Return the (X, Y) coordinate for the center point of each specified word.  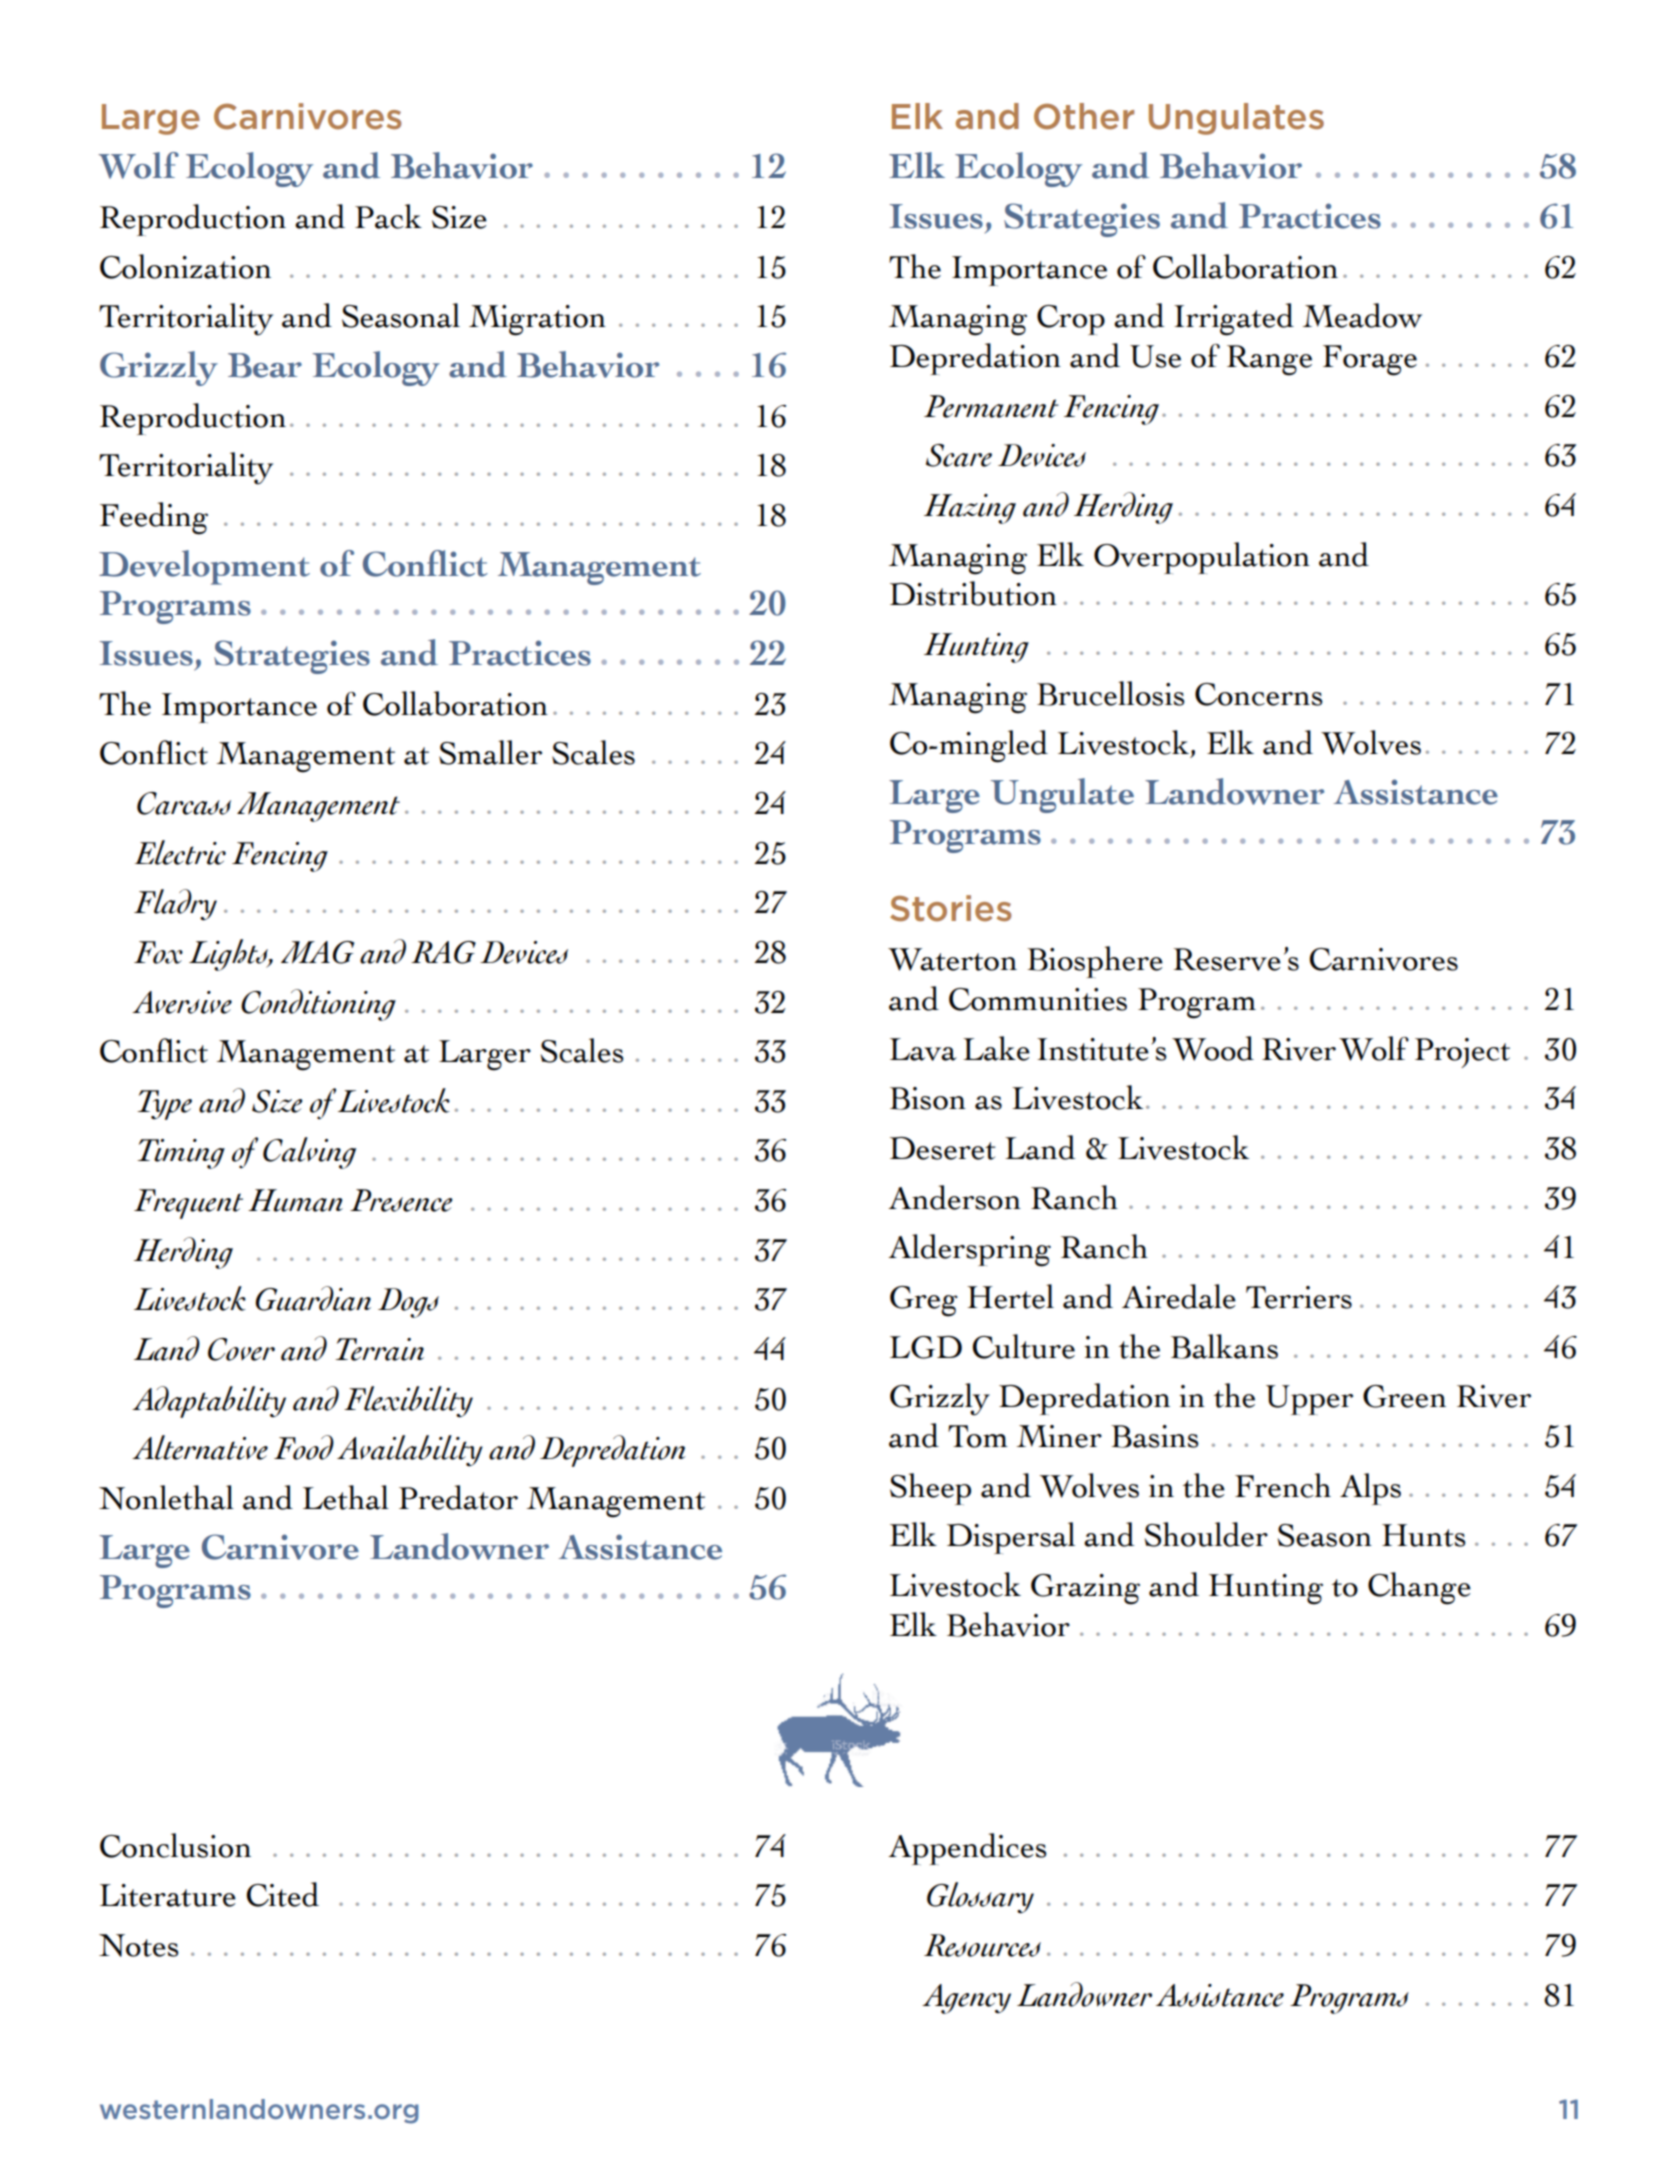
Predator (458, 1497)
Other (1084, 116)
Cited (283, 1894)
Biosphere (1095, 962)
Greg (924, 1301)
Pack (388, 216)
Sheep (930, 1489)
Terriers (1299, 1297)
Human (295, 1200)
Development (204, 567)
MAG (317, 952)
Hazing (970, 509)
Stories (951, 908)
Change (1419, 1588)
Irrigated (1234, 319)
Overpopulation (1202, 558)
